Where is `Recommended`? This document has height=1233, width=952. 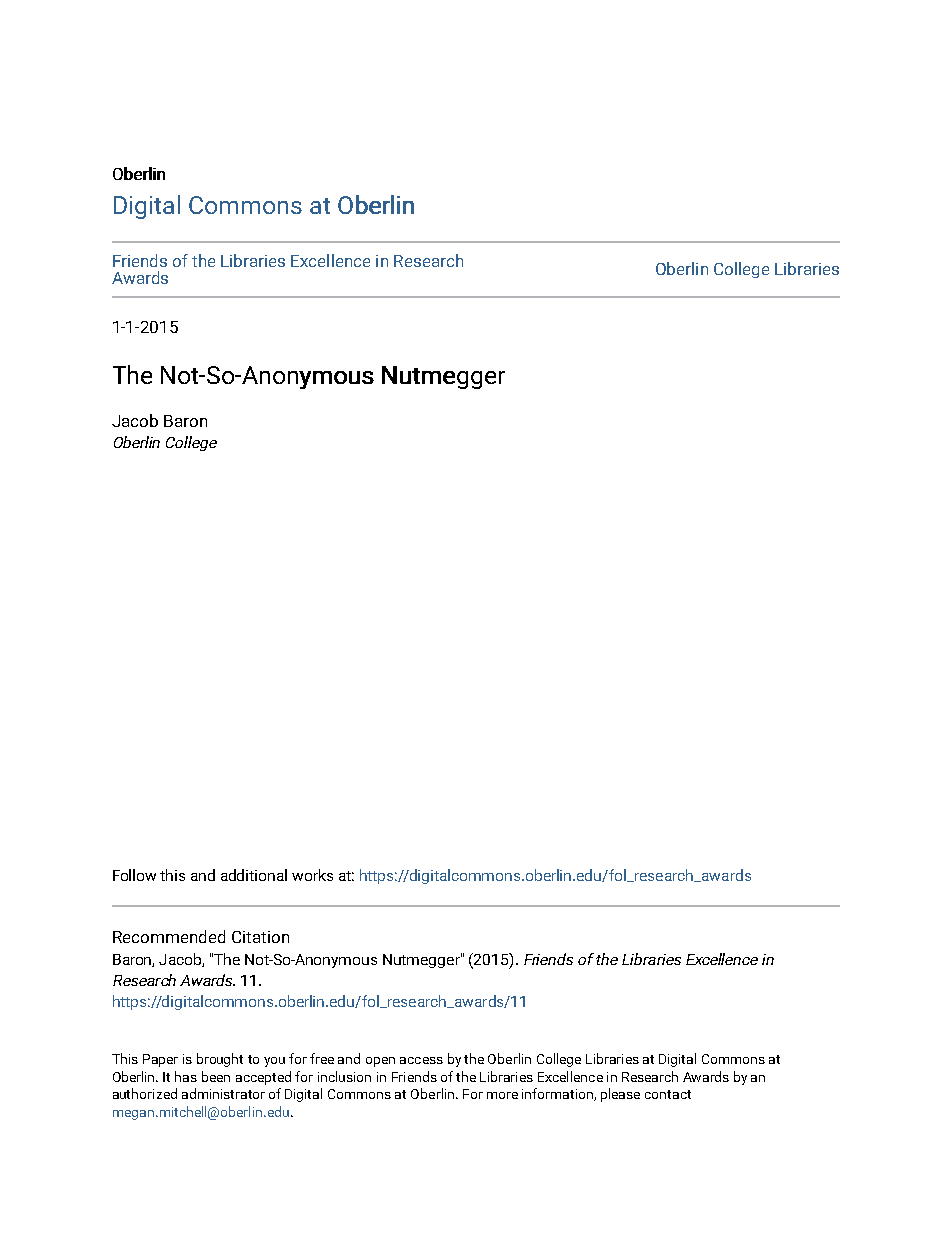 Recommended is located at coordinates (169, 936).
